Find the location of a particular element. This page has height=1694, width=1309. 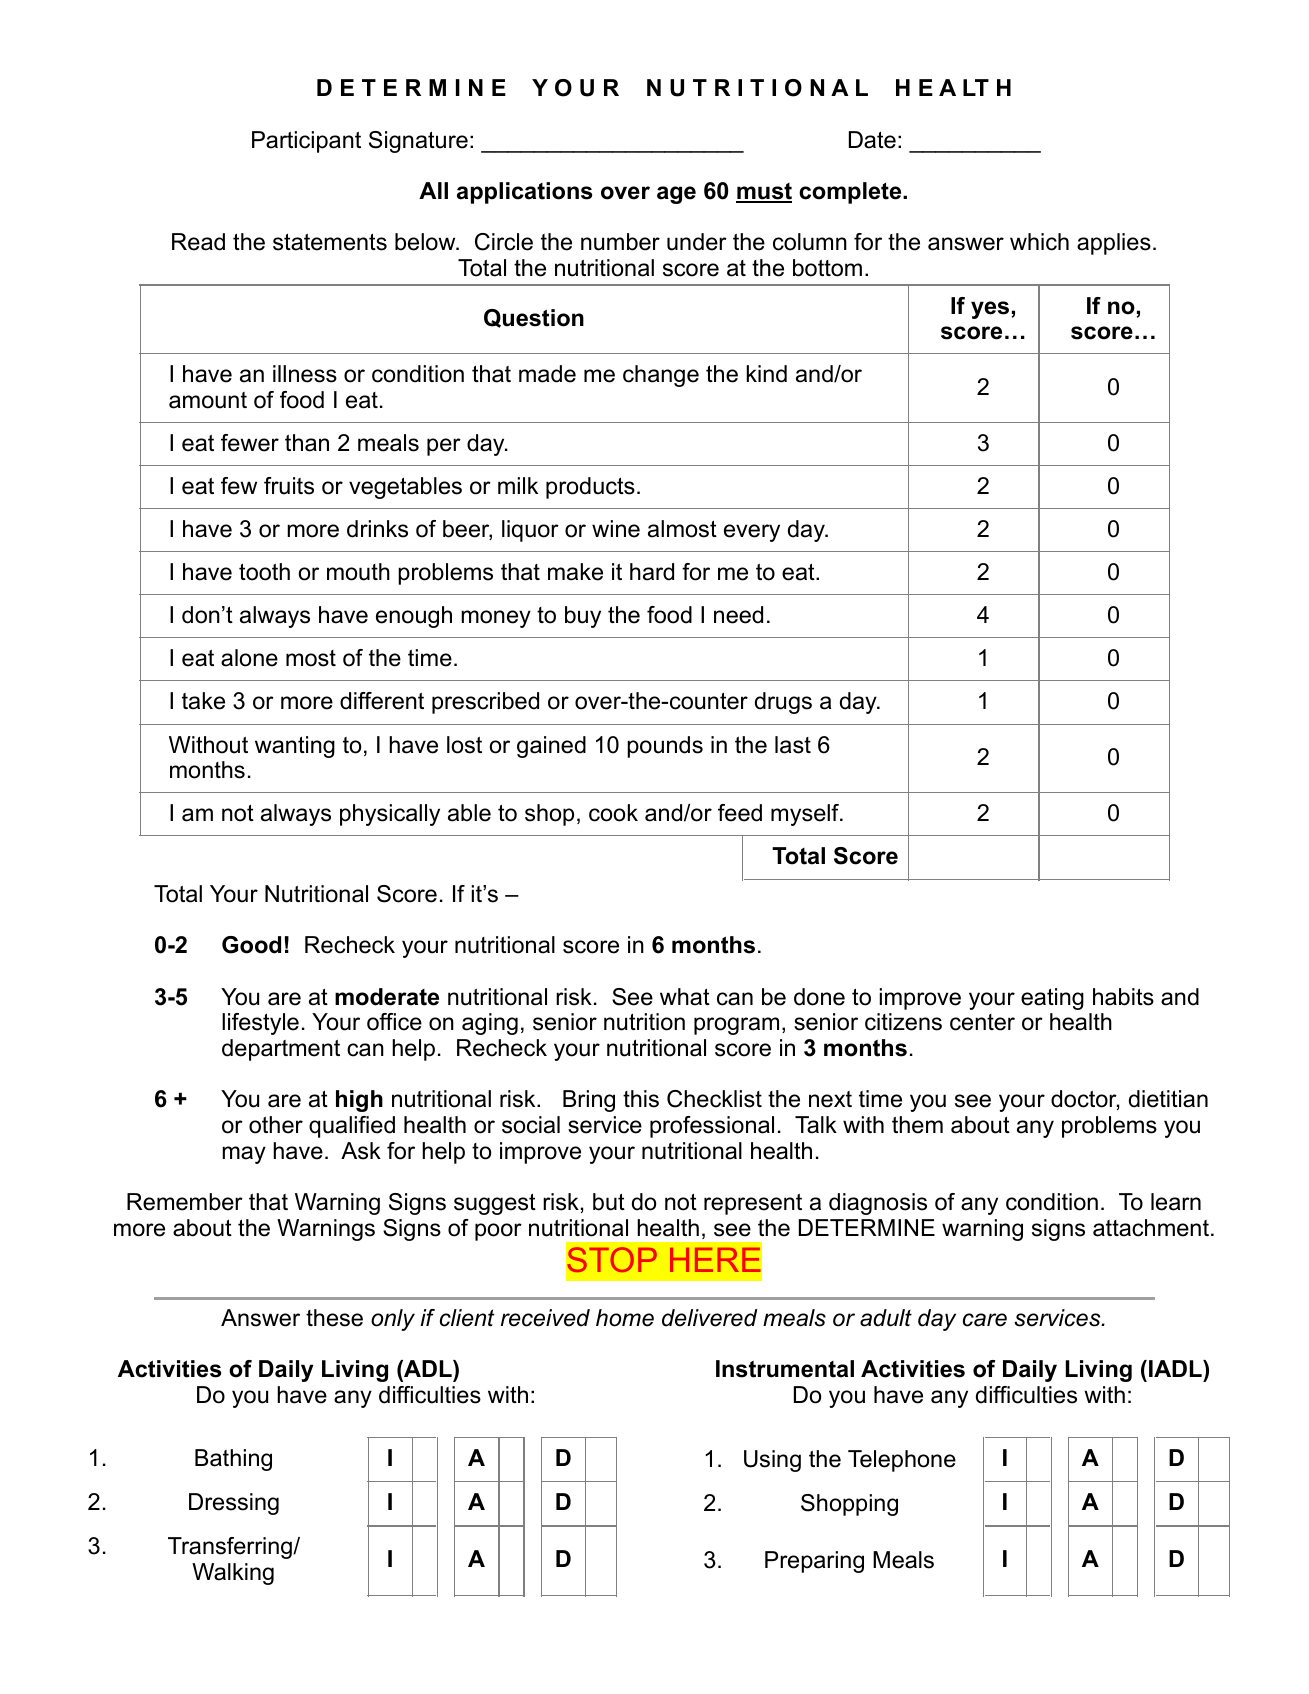

eating is located at coordinates (1052, 999).
